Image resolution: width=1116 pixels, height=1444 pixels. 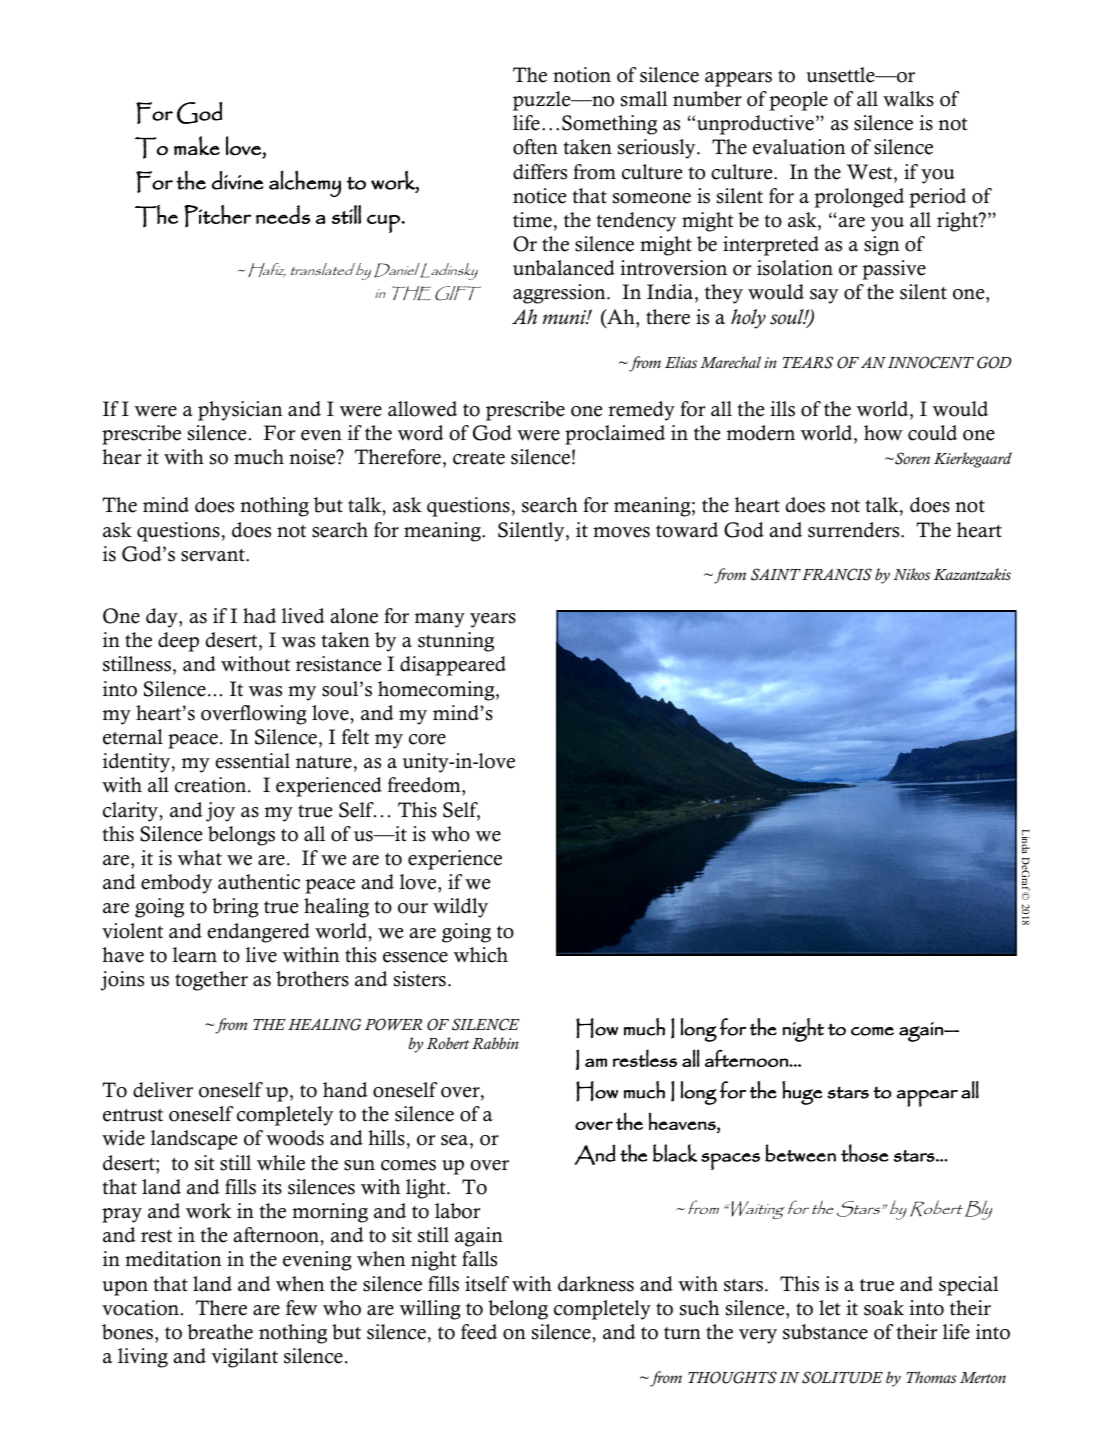 I want to click on moves, so click(x=621, y=532).
